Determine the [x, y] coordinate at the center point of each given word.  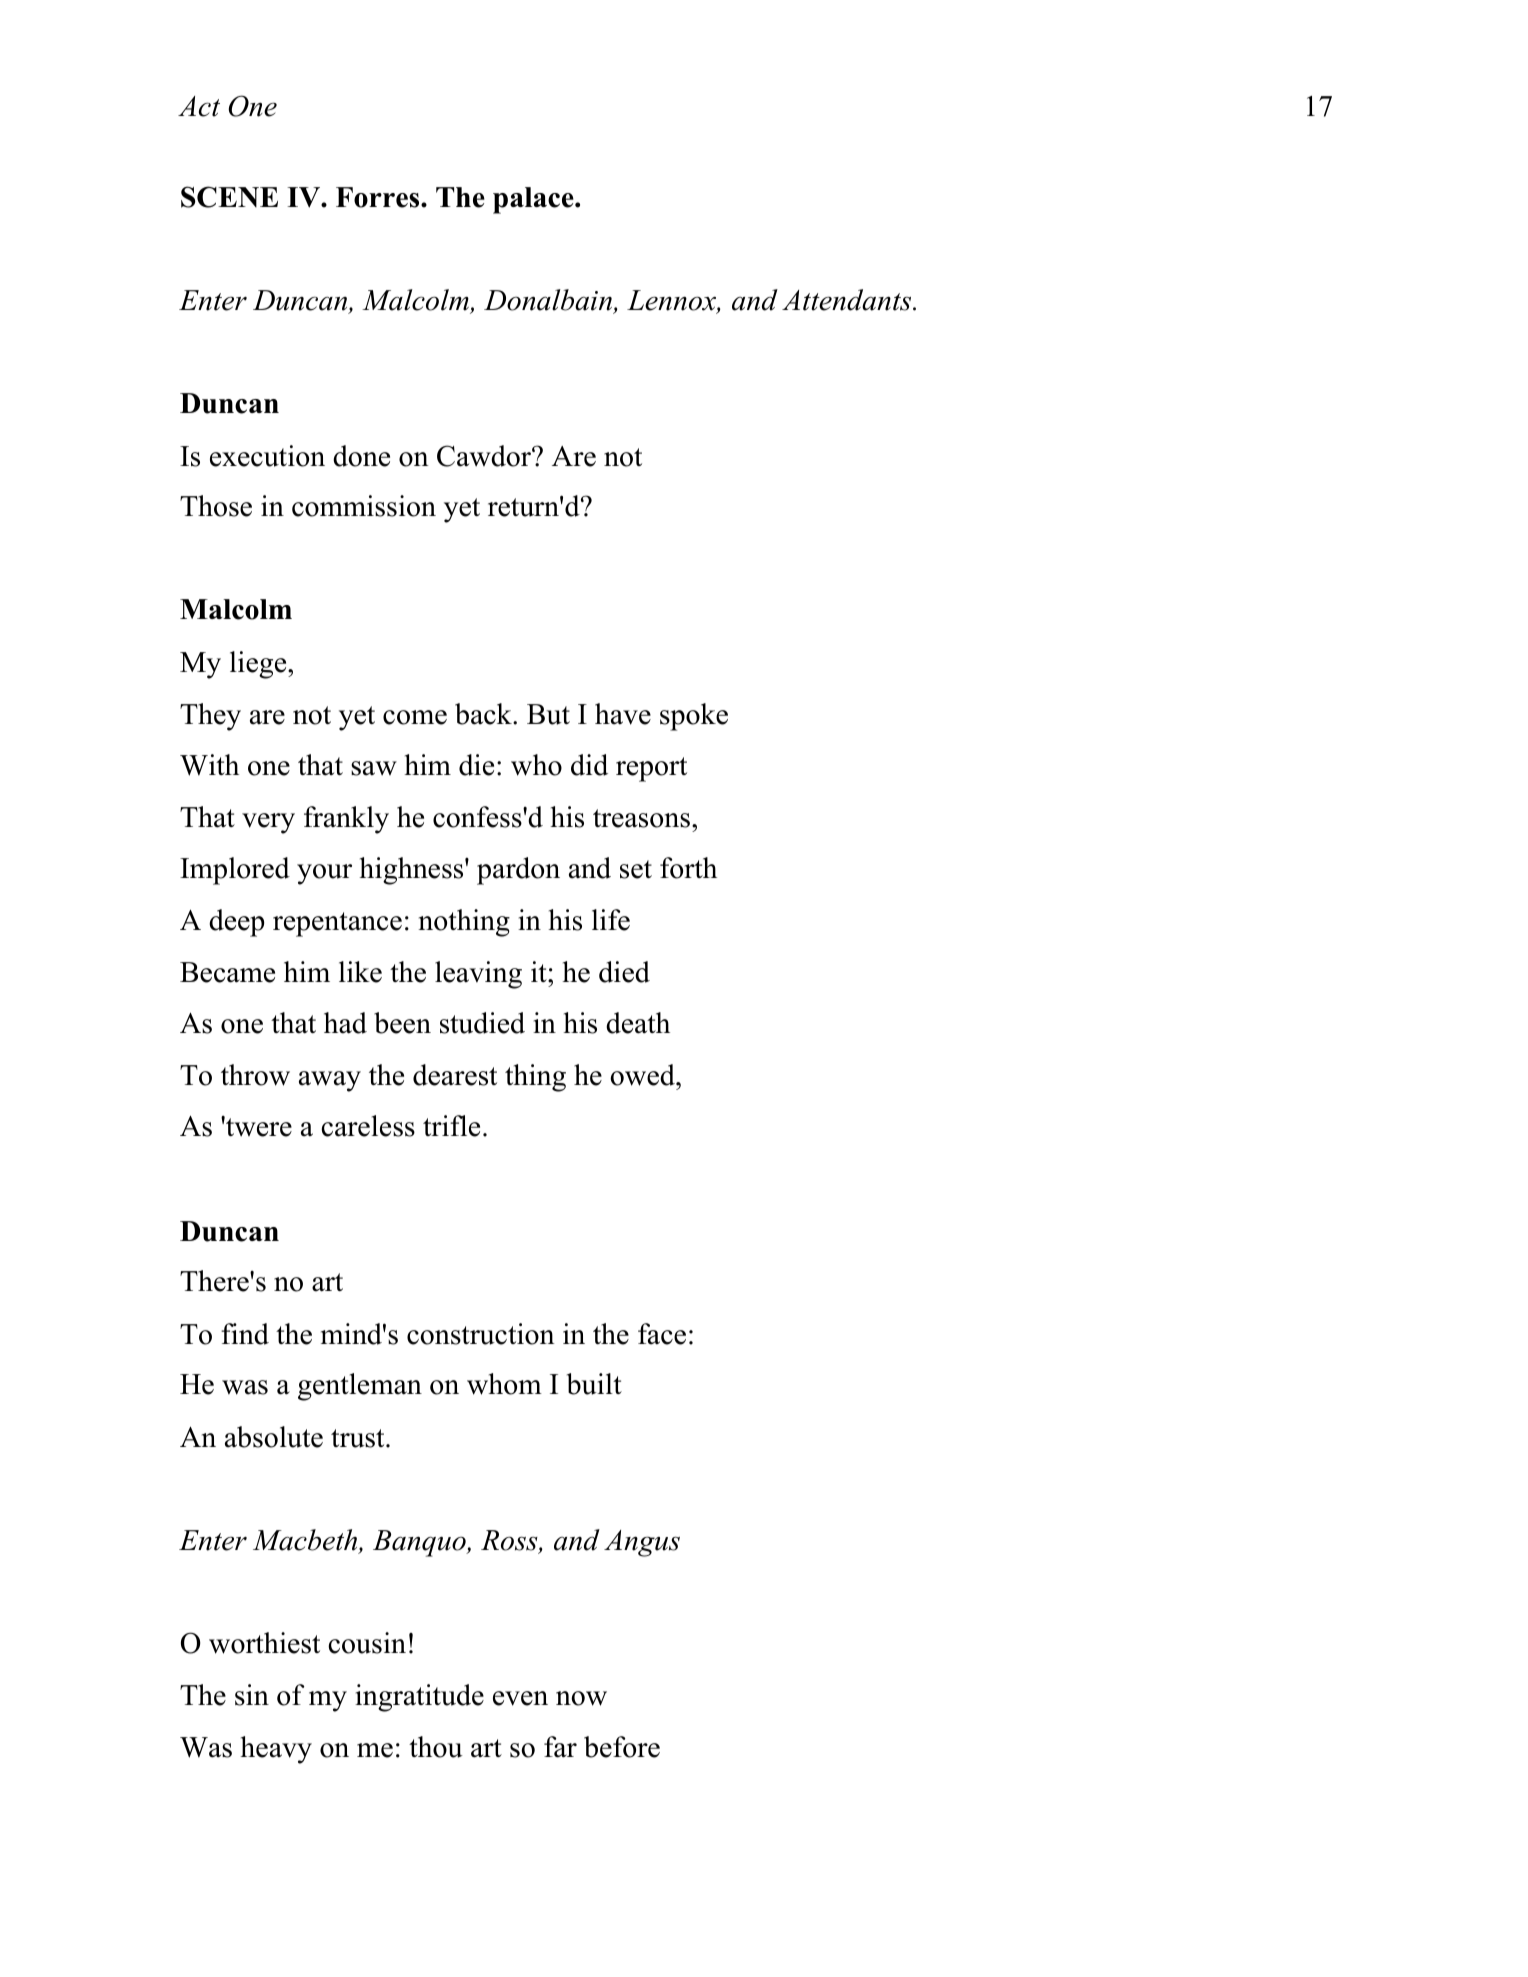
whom [504, 1384]
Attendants [846, 300]
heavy [276, 1750]
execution [267, 456]
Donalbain [549, 301]
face [662, 1334]
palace [534, 200]
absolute [274, 1437]
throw [255, 1075]
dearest [455, 1075]
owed [643, 1075]
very [268, 823]
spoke [694, 717]
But [548, 714]
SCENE [229, 197]
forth [688, 868]
